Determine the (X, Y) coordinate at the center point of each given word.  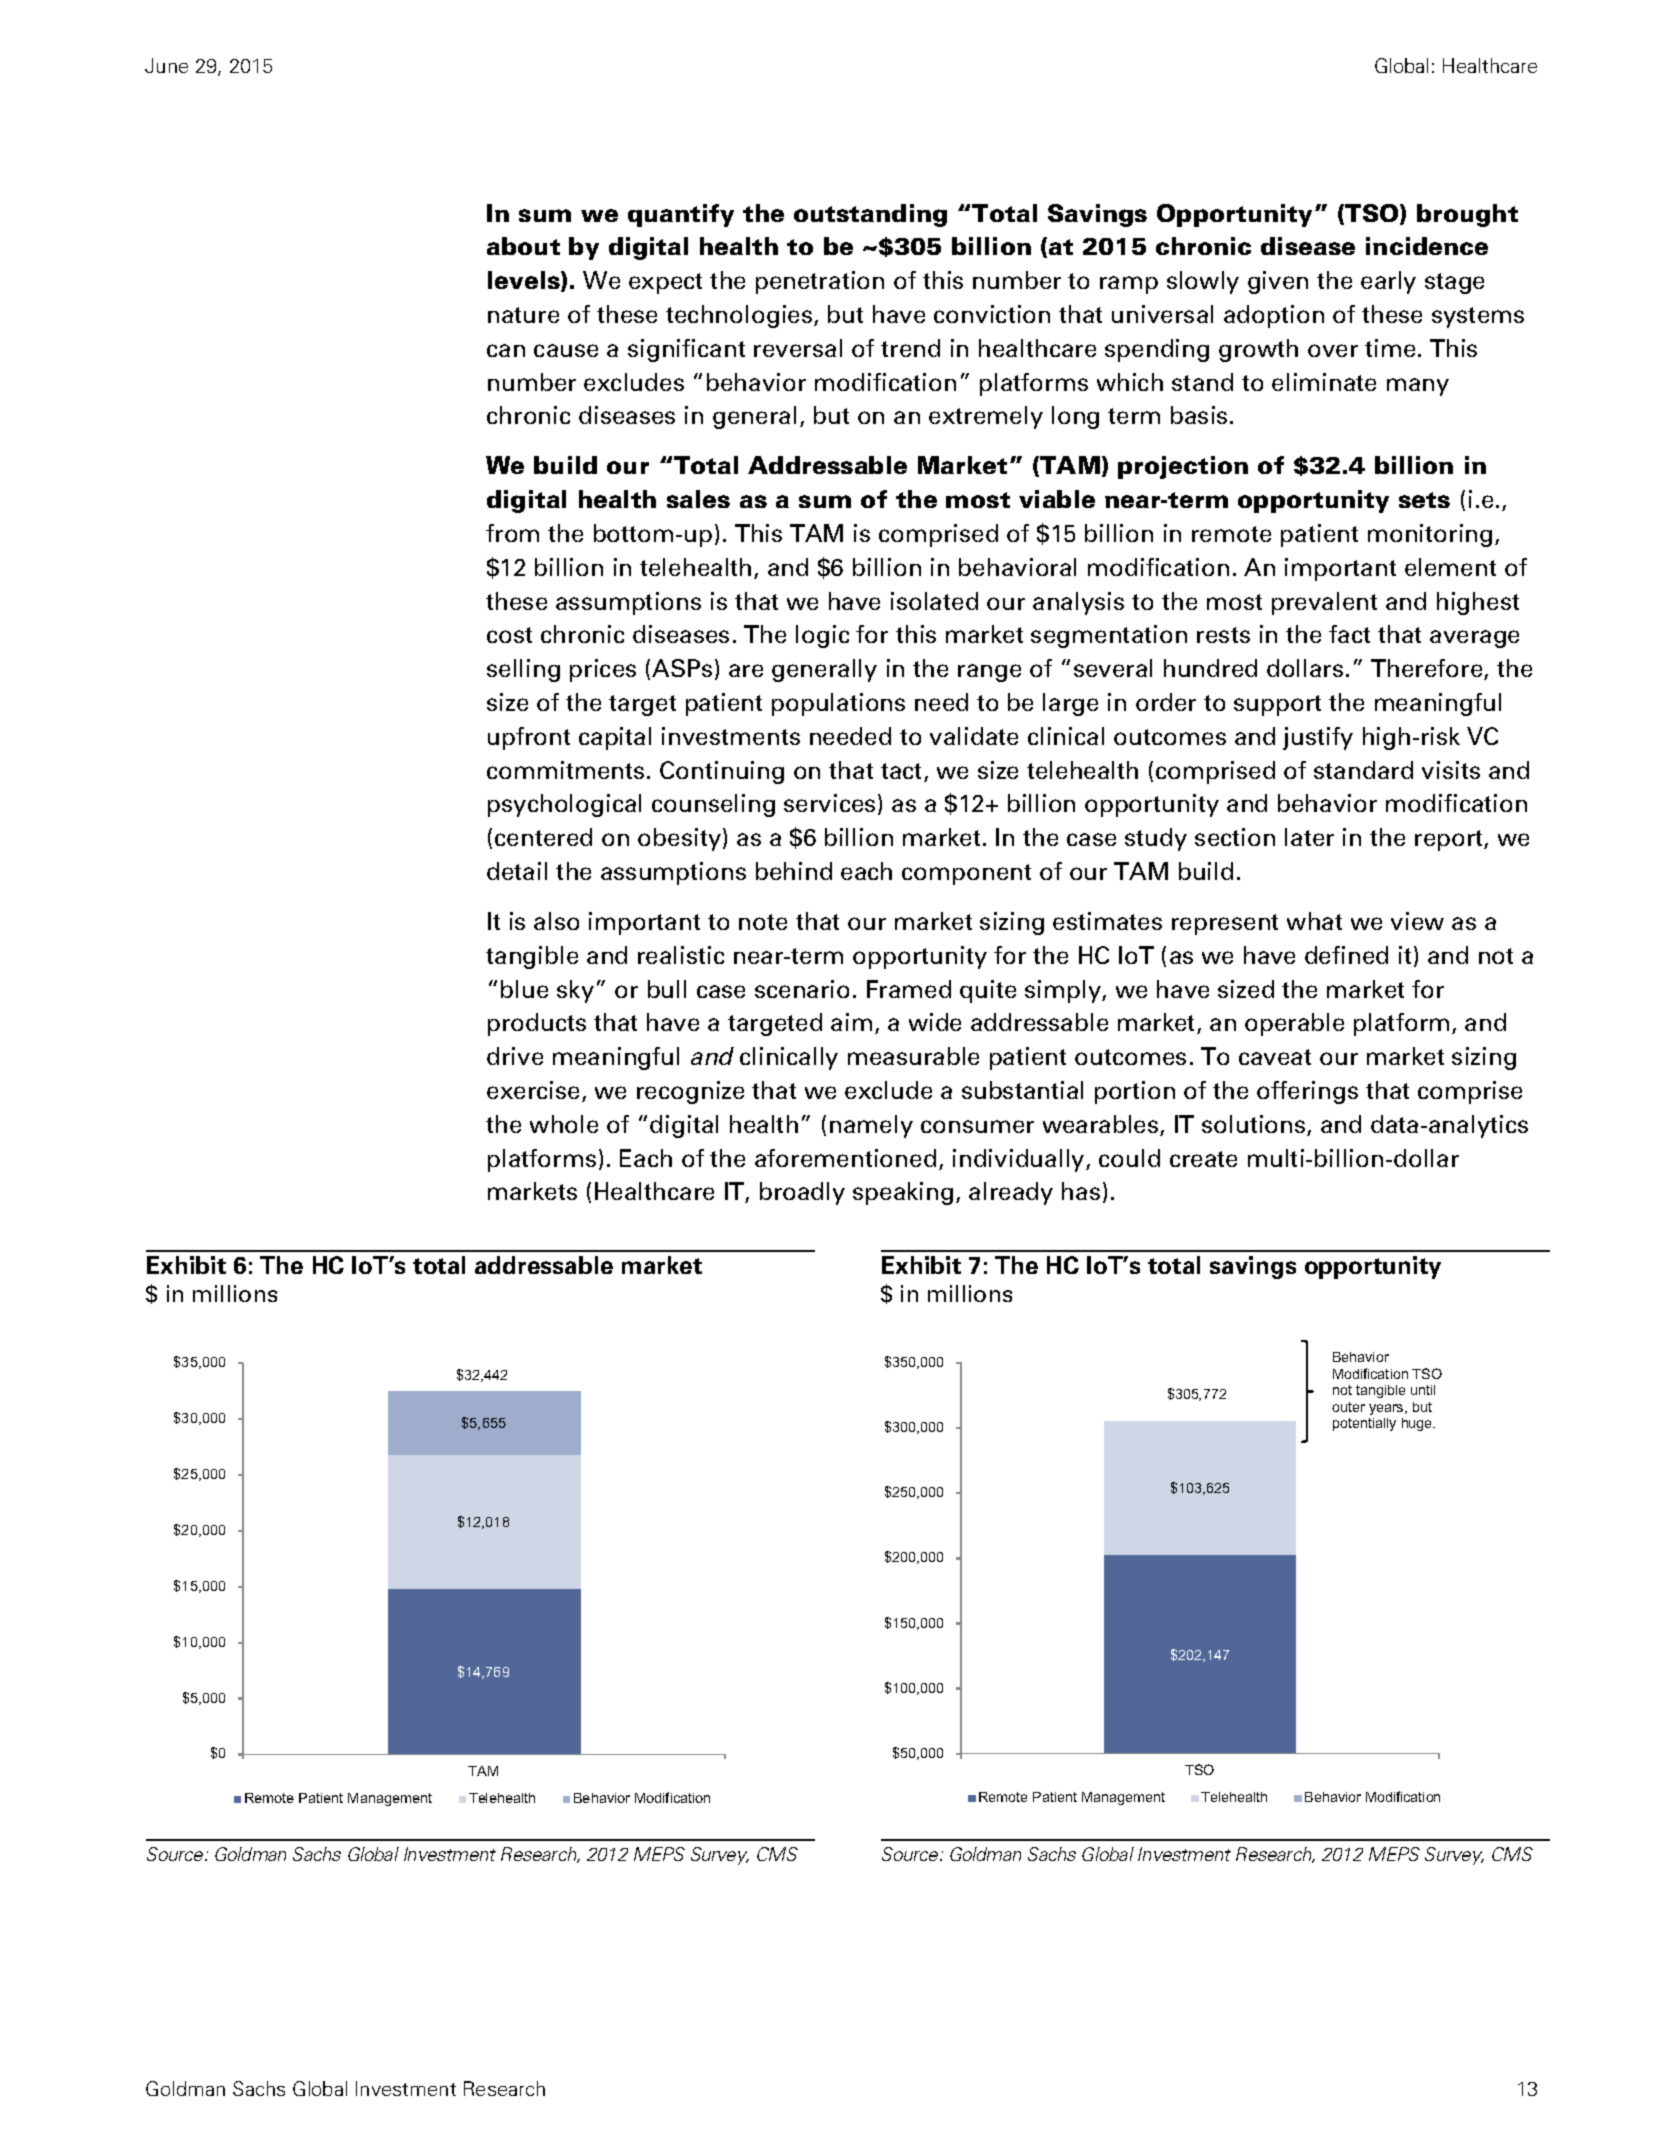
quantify (681, 215)
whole (564, 1124)
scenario (802, 989)
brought (1467, 215)
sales (698, 499)
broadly (802, 1193)
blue (524, 989)
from (512, 533)
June (166, 65)
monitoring (1430, 535)
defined (1346, 955)
